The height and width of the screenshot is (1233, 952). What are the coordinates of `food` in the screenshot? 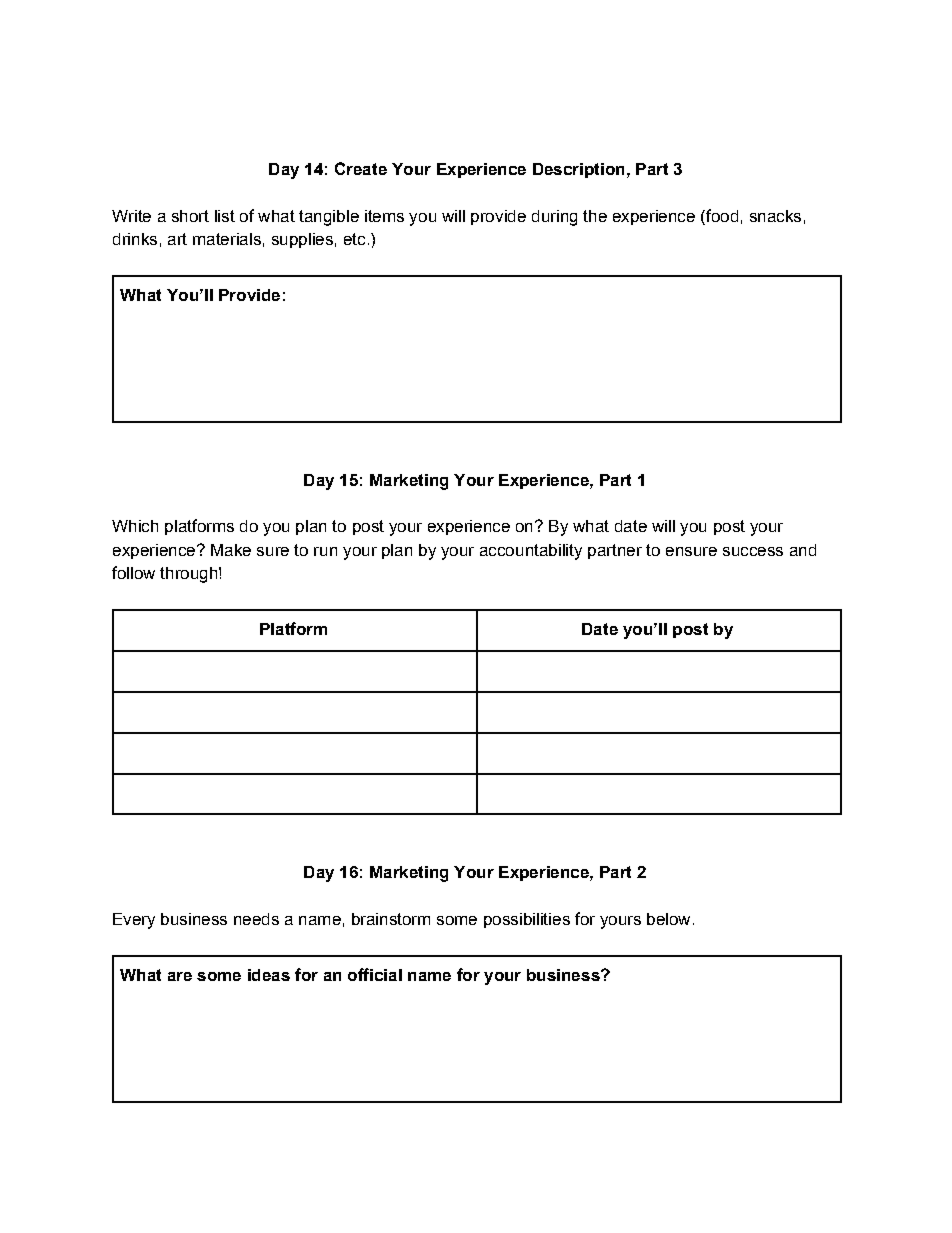 It's located at (721, 217).
